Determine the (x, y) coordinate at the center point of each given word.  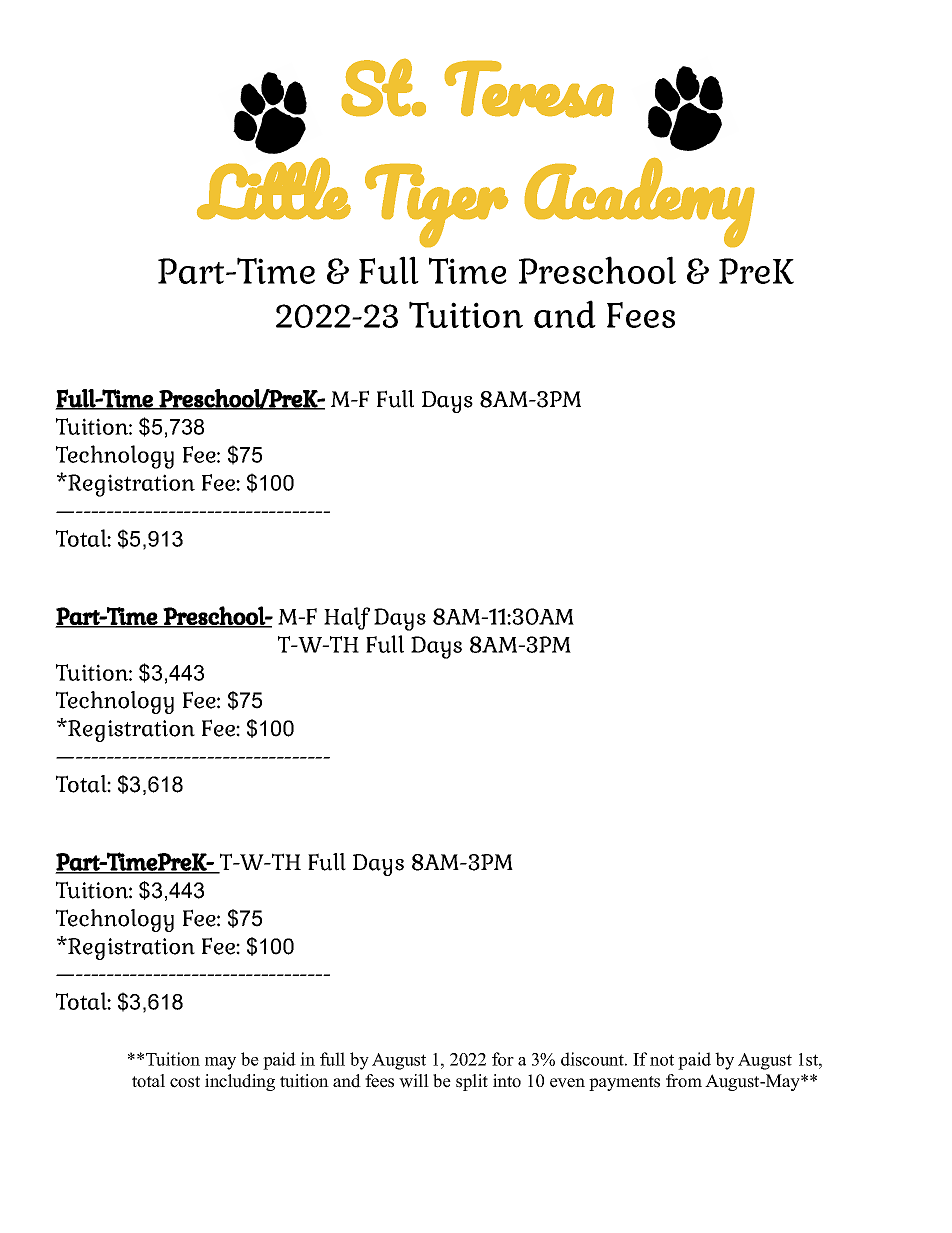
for (503, 1059)
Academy (639, 202)
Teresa (529, 89)
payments (624, 1083)
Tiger (436, 205)
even (567, 1083)
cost (185, 1082)
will (414, 1081)
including (240, 1082)
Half (347, 618)
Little (273, 188)
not (662, 1060)
